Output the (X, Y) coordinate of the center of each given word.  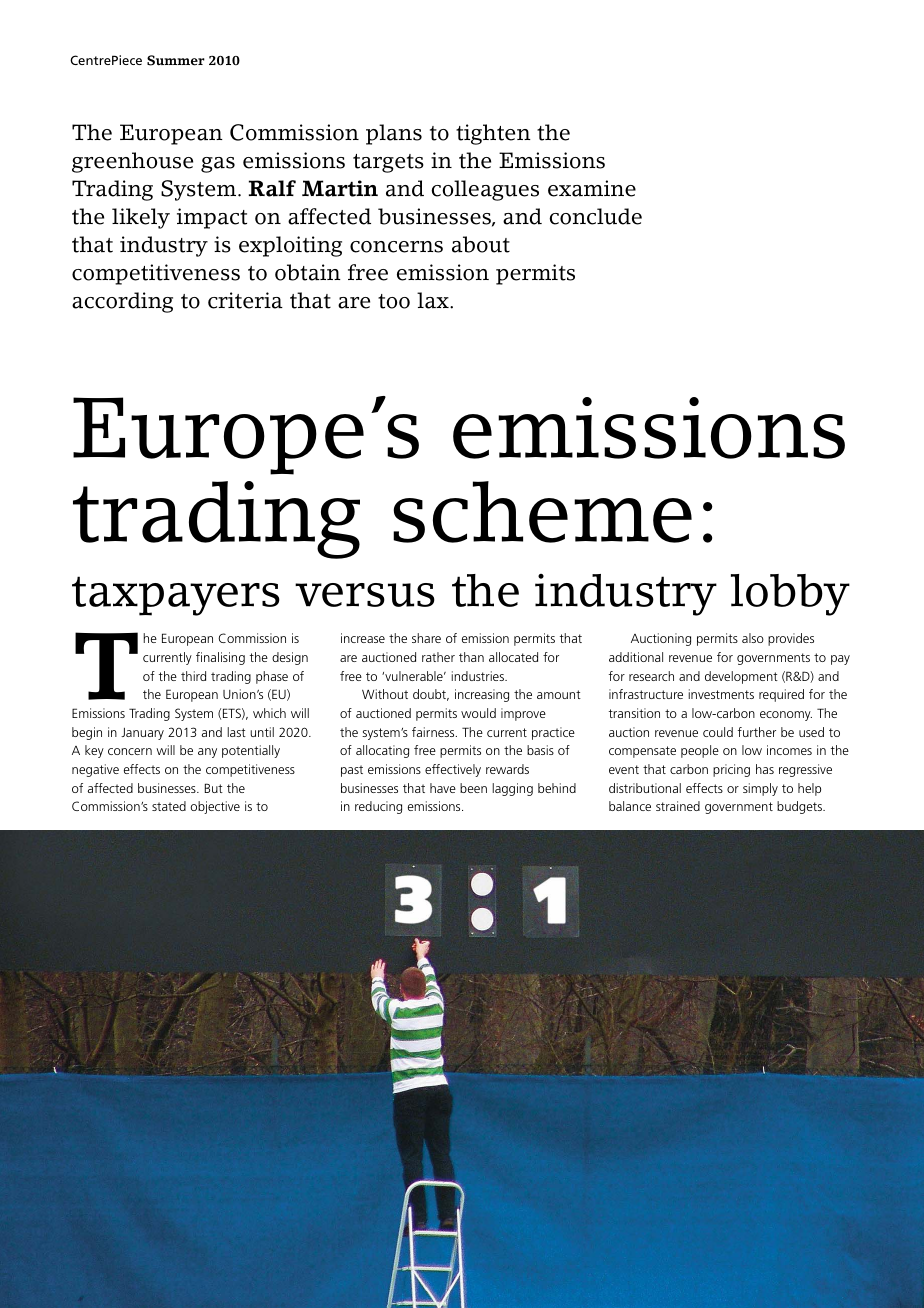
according (122, 302)
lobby (790, 595)
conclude (595, 216)
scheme (542, 512)
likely (141, 218)
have (443, 788)
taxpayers (176, 596)
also (753, 638)
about (481, 244)
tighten (493, 134)
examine (592, 188)
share (426, 638)
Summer (176, 60)
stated (169, 806)
